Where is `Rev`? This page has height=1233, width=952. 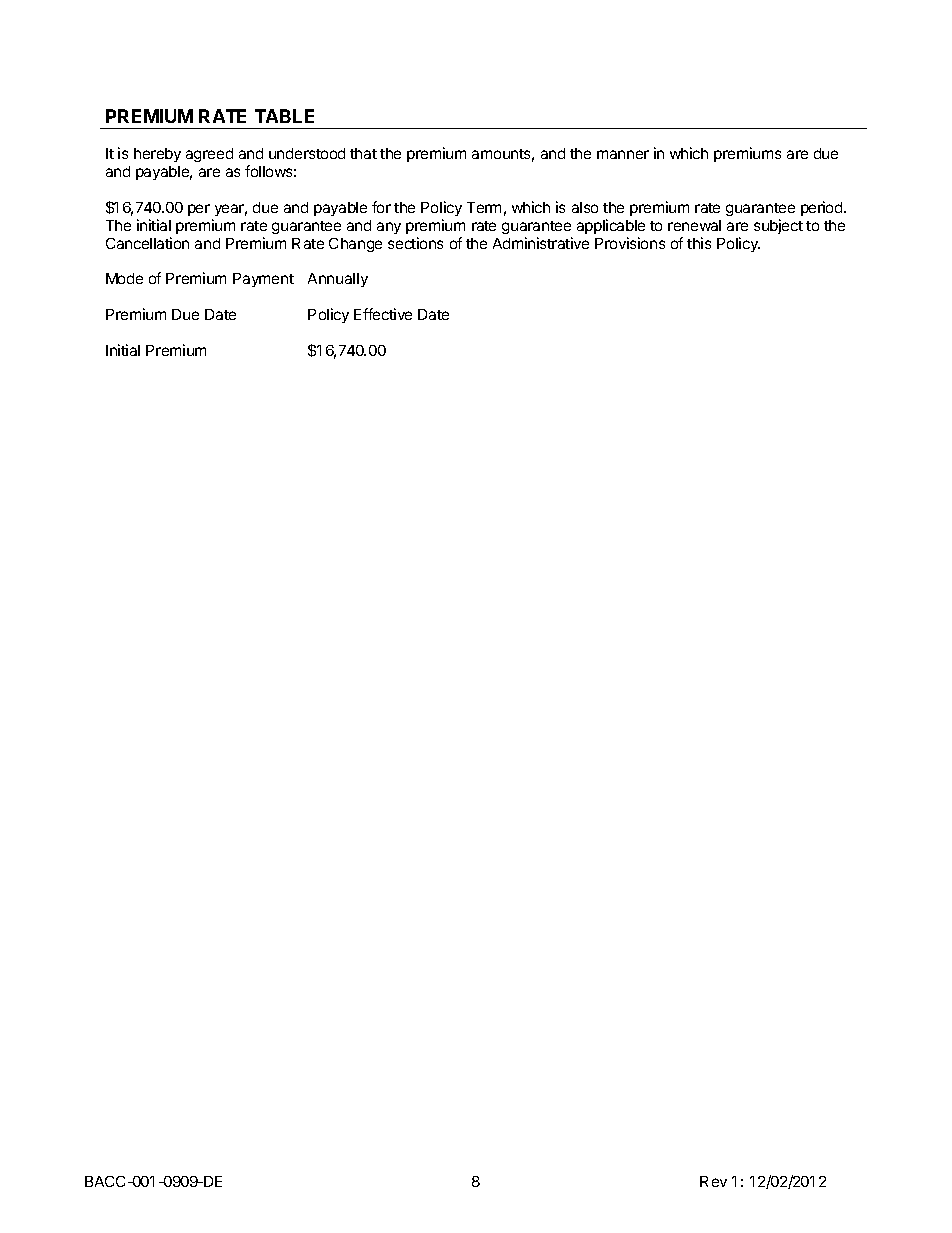
Rev is located at coordinates (713, 1181).
